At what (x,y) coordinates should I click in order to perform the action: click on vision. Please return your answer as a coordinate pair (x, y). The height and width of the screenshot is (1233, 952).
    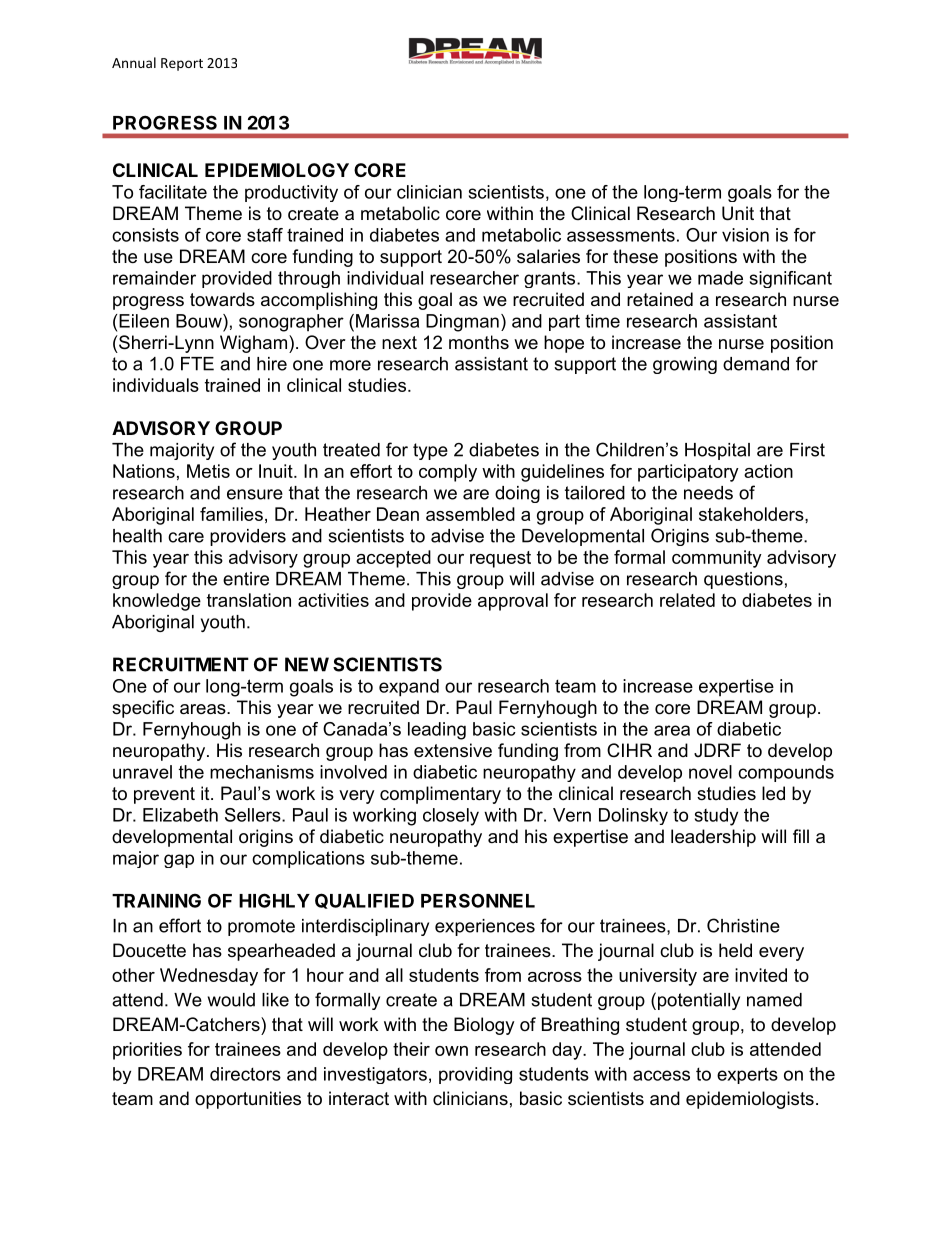
    Looking at the image, I should click on (745, 235).
